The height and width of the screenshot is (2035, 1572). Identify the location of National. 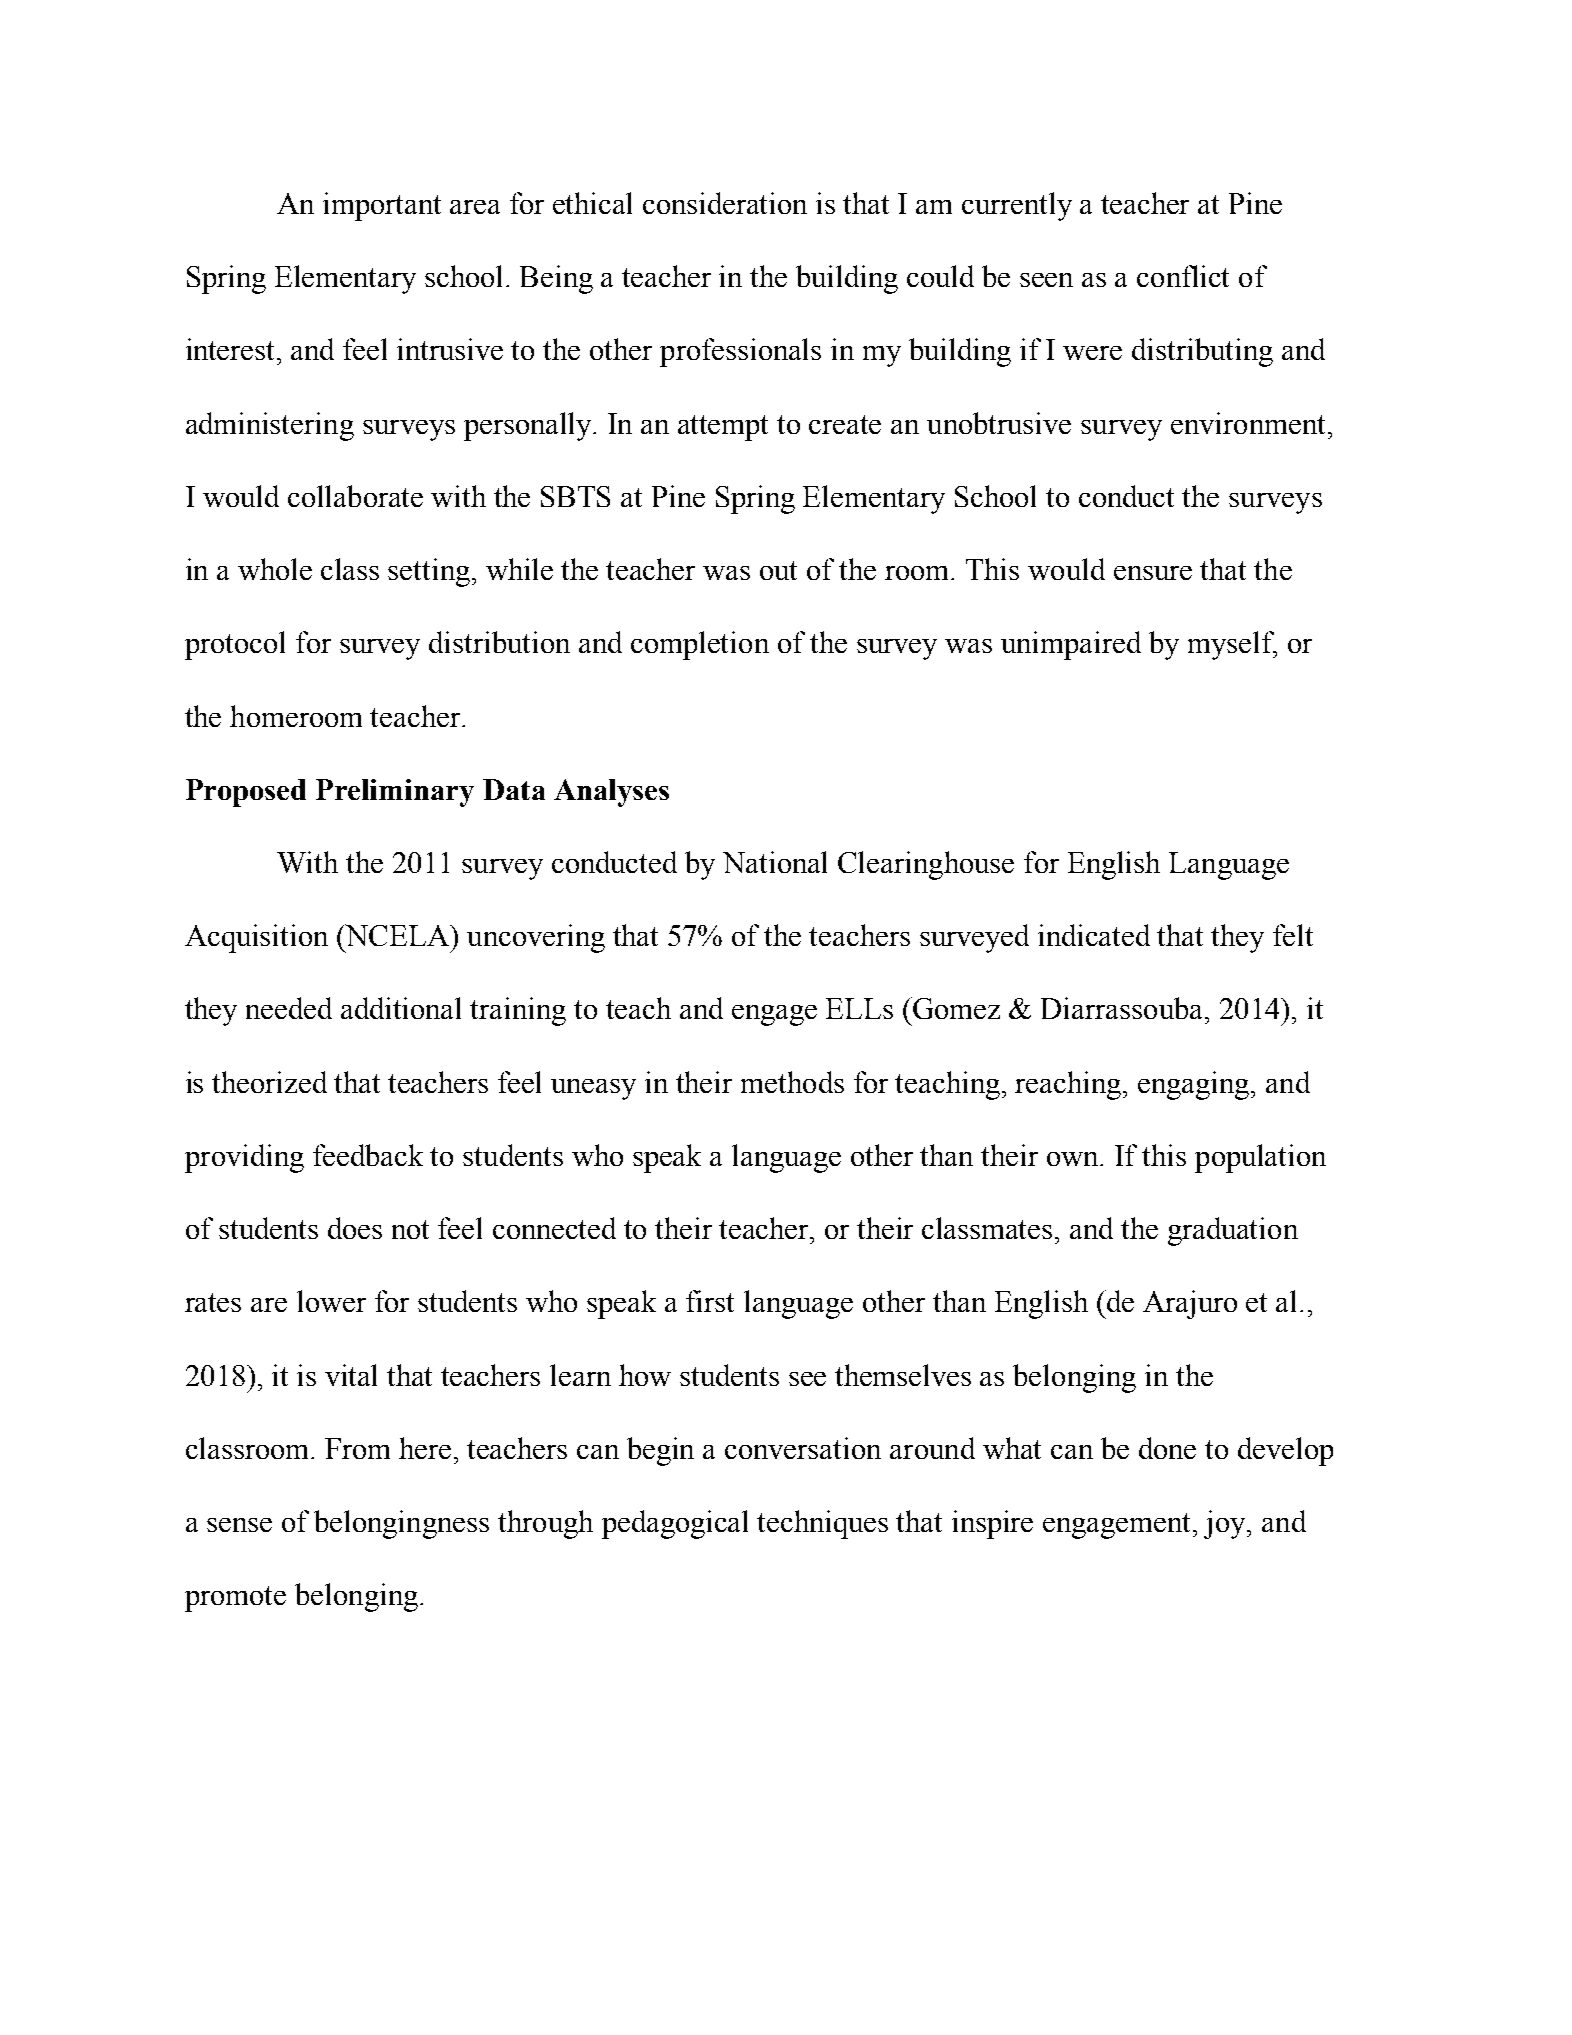
(775, 862).
